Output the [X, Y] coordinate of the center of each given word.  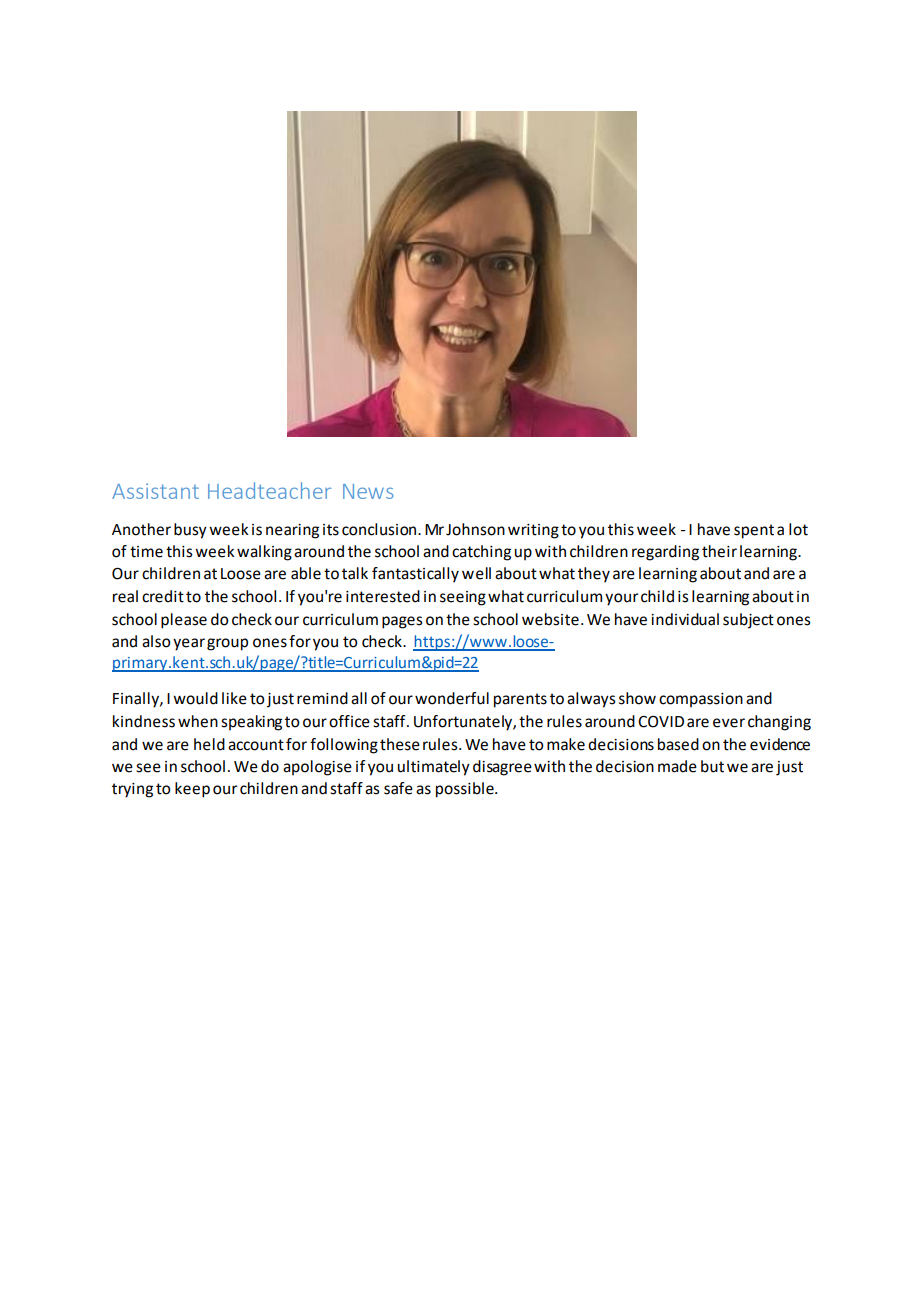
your [622, 599]
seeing [463, 598]
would [195, 698]
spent [754, 531]
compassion [701, 700]
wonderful [452, 698]
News [368, 491]
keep [192, 790]
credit [163, 596]
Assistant [155, 491]
